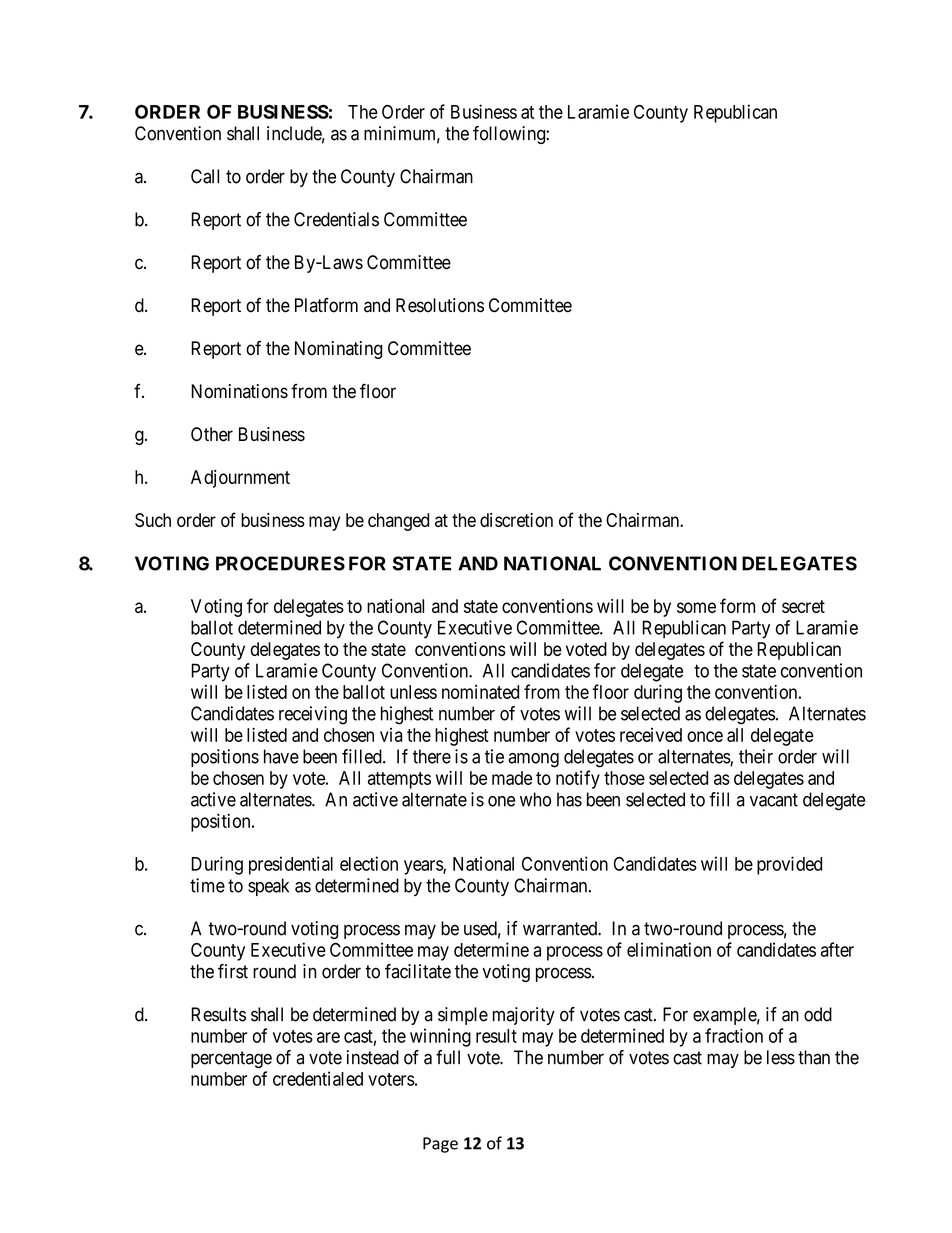  What do you see at coordinates (440, 305) in the screenshot?
I see `Resolutions` at bounding box center [440, 305].
